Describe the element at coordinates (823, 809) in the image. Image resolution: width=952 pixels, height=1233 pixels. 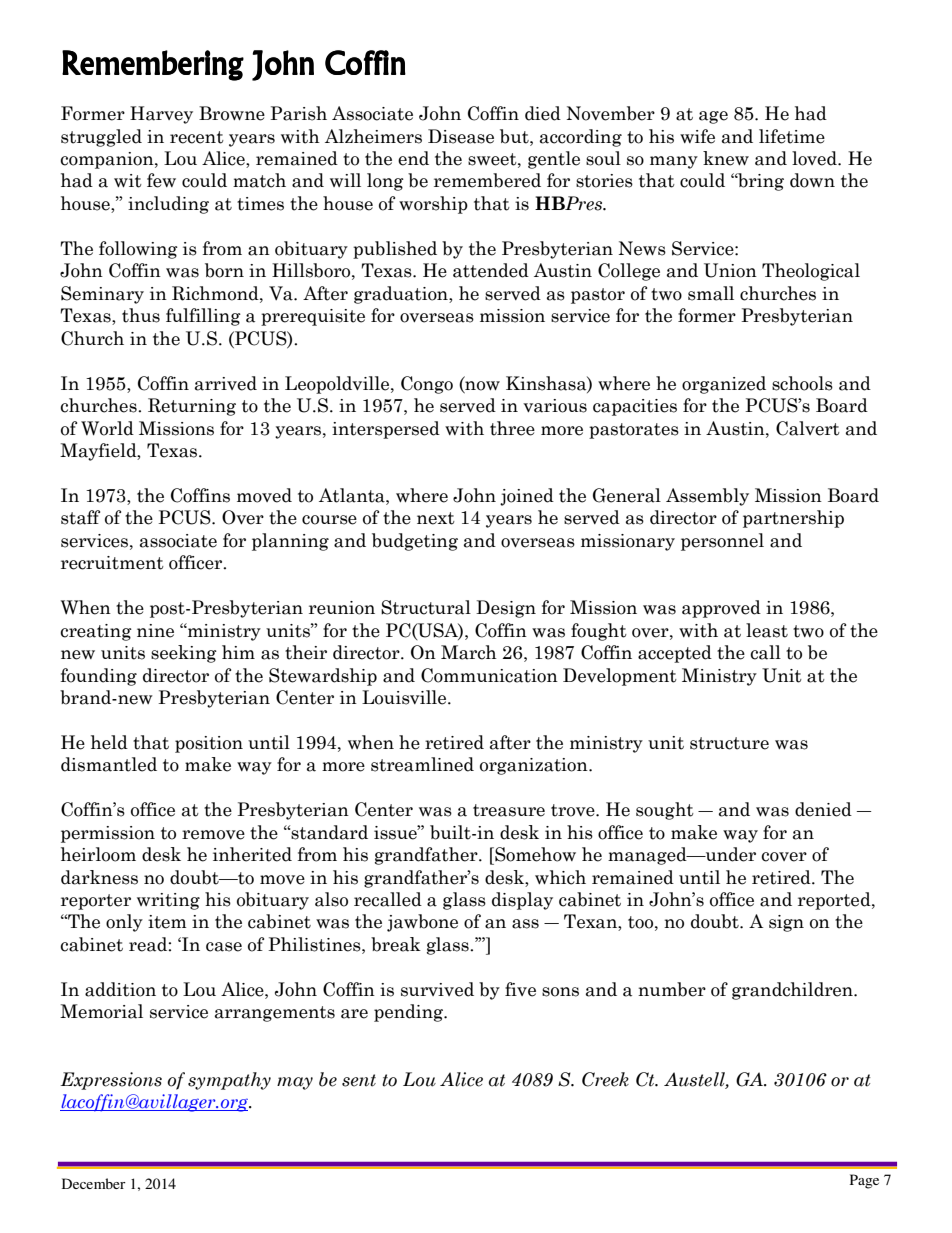
I see `denied` at that location.
